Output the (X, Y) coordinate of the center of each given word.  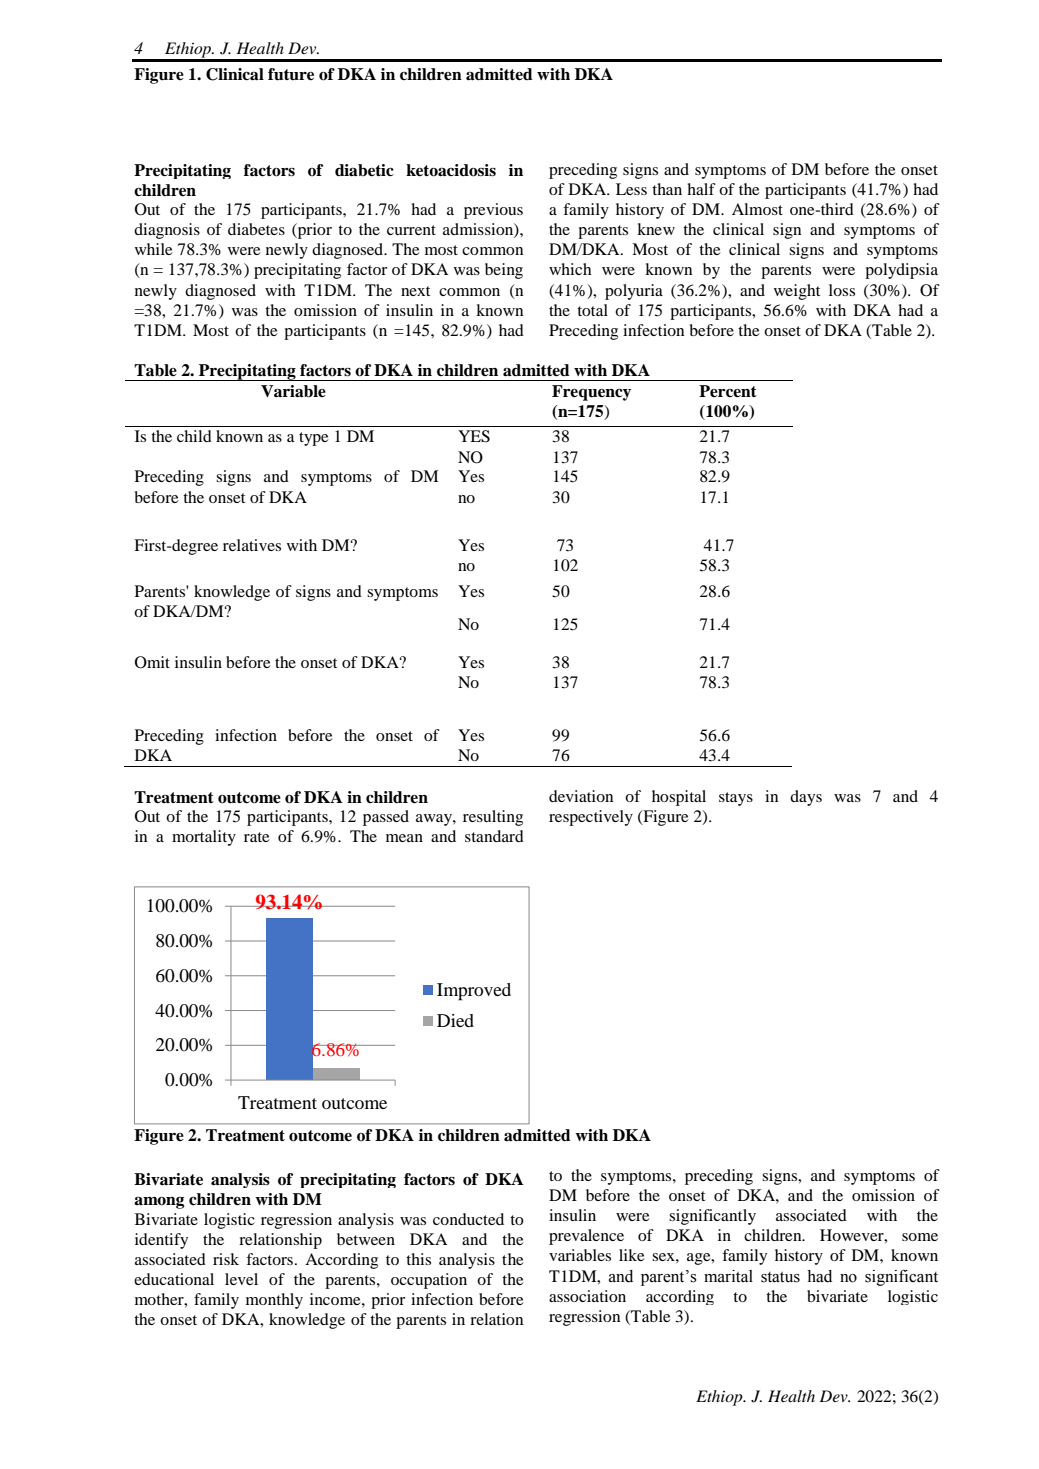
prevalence (586, 1237)
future (291, 74)
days (806, 798)
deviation (581, 796)
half (701, 189)
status (780, 1277)
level (241, 1279)
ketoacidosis (451, 170)
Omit (152, 662)
